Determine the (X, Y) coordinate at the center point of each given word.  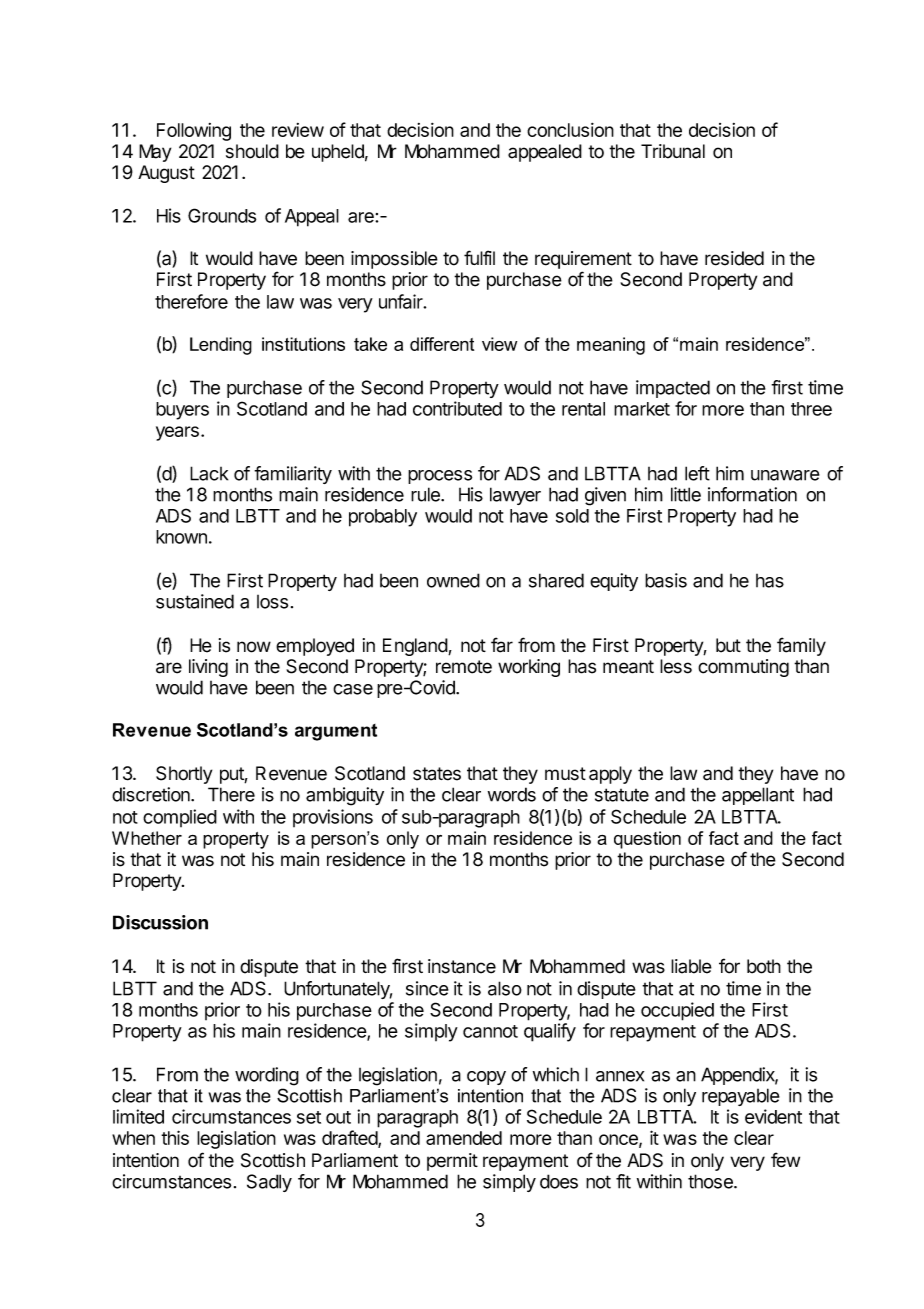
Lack (209, 473)
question (647, 840)
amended (464, 1138)
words (512, 794)
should (252, 151)
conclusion (570, 130)
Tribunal (673, 151)
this (175, 1137)
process (440, 477)
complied (180, 818)
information (752, 494)
